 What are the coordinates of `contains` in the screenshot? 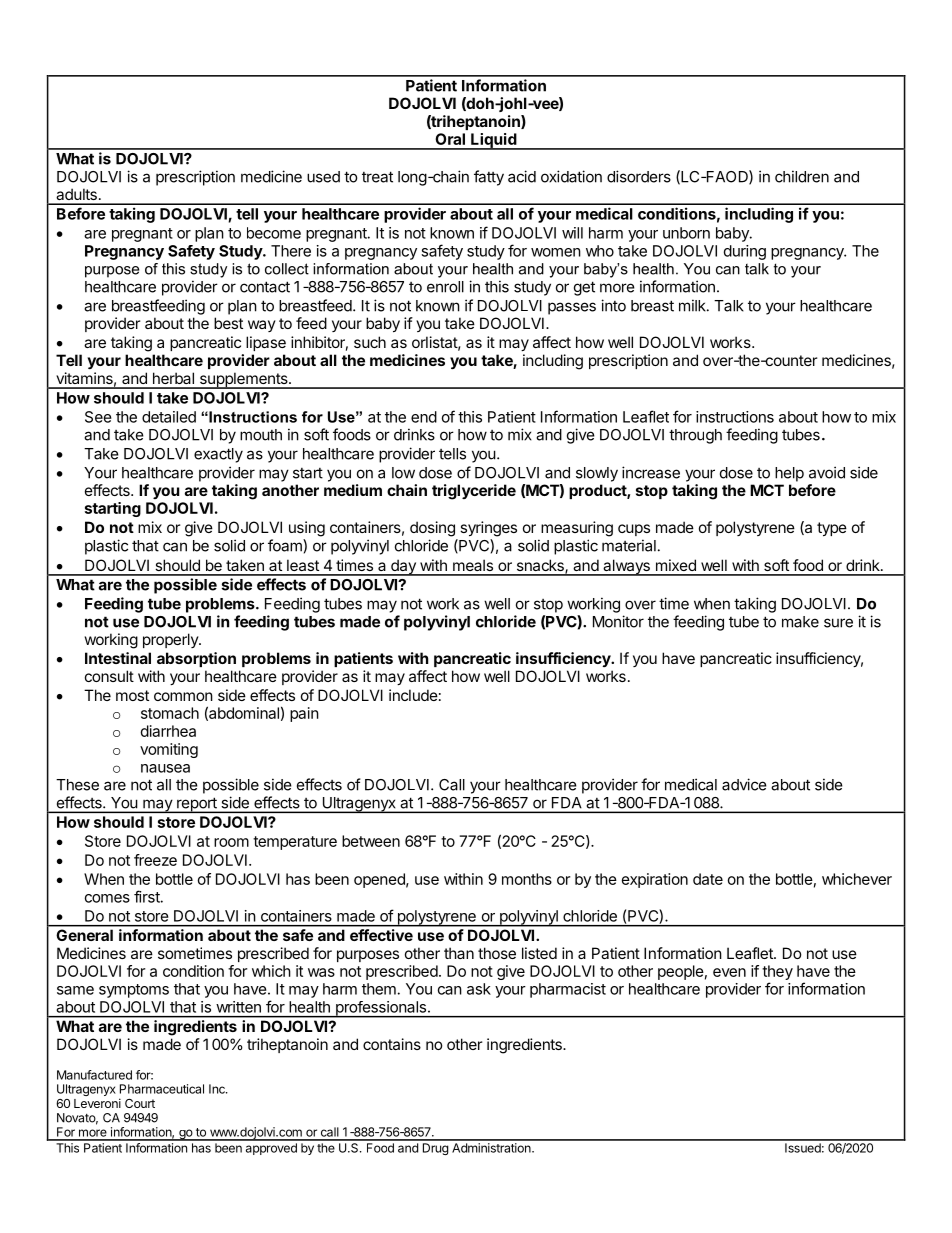 It's located at (392, 1044).
